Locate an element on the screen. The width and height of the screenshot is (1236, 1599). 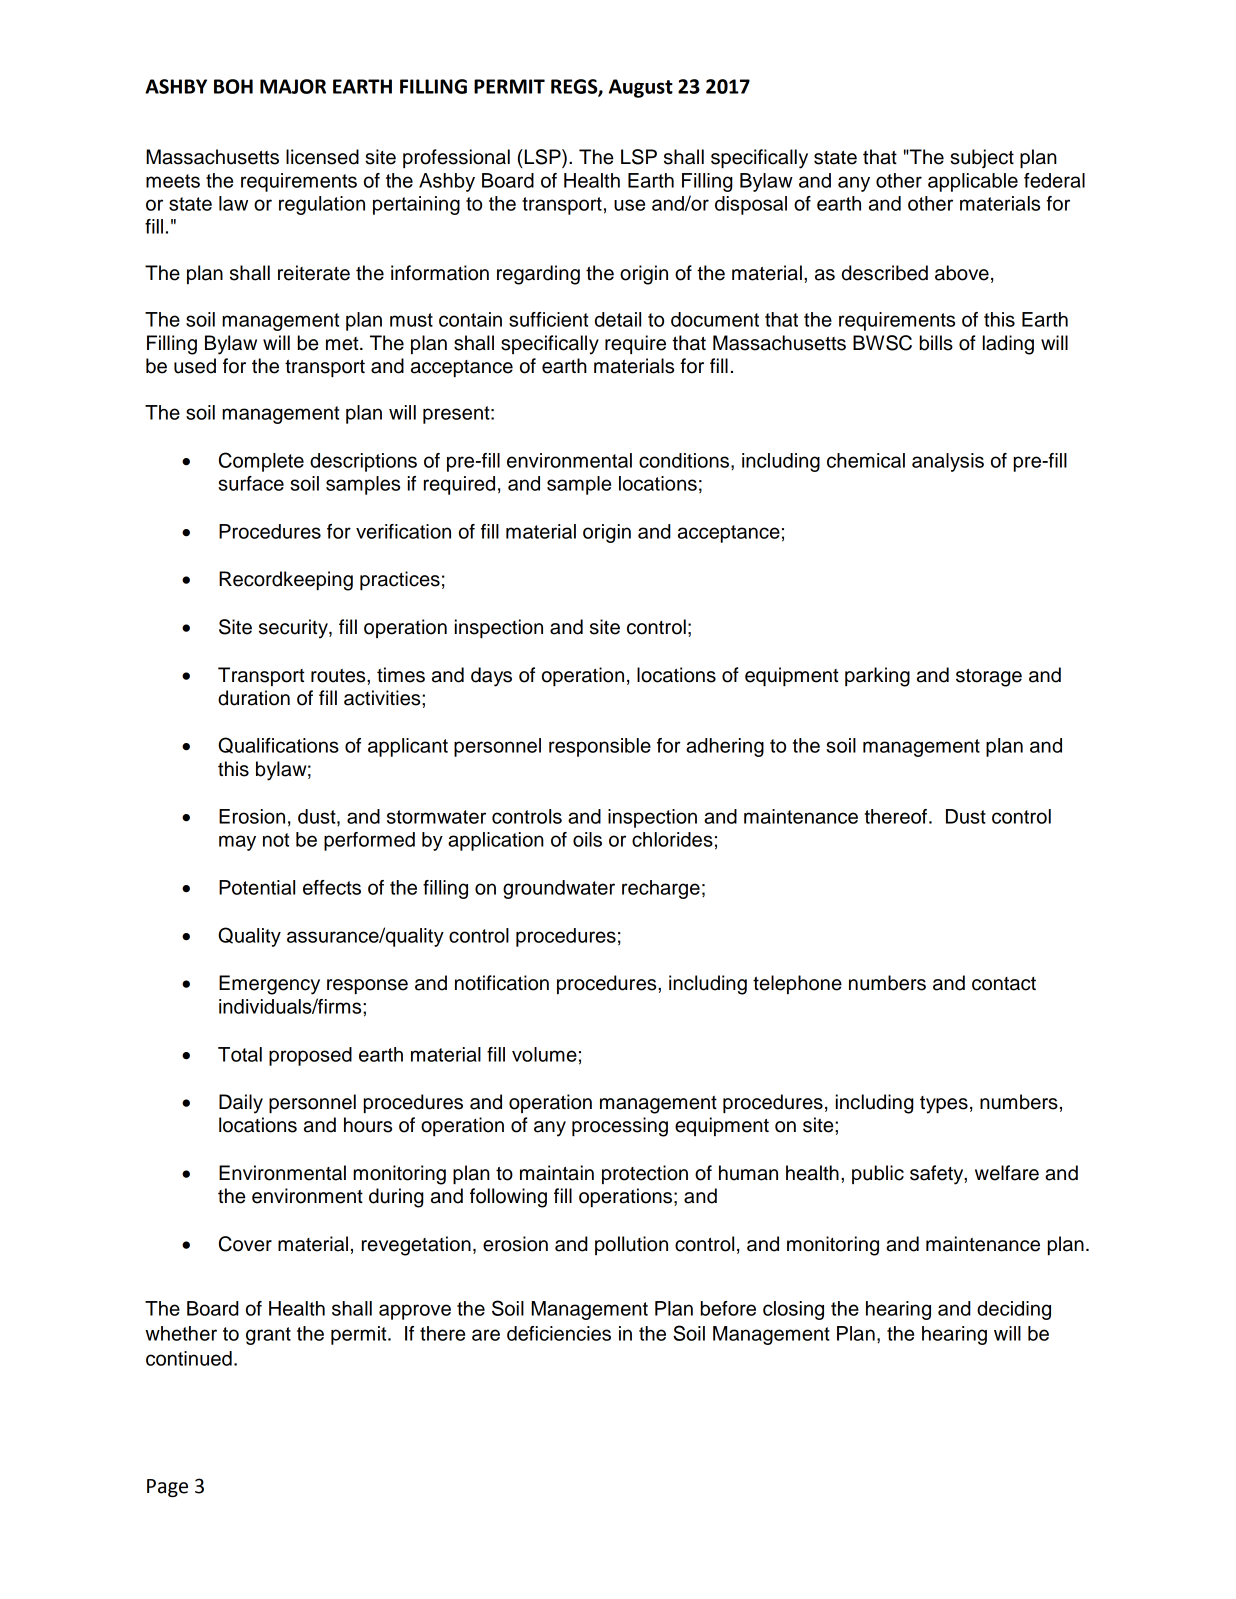
conditions is located at coordinates (685, 460).
